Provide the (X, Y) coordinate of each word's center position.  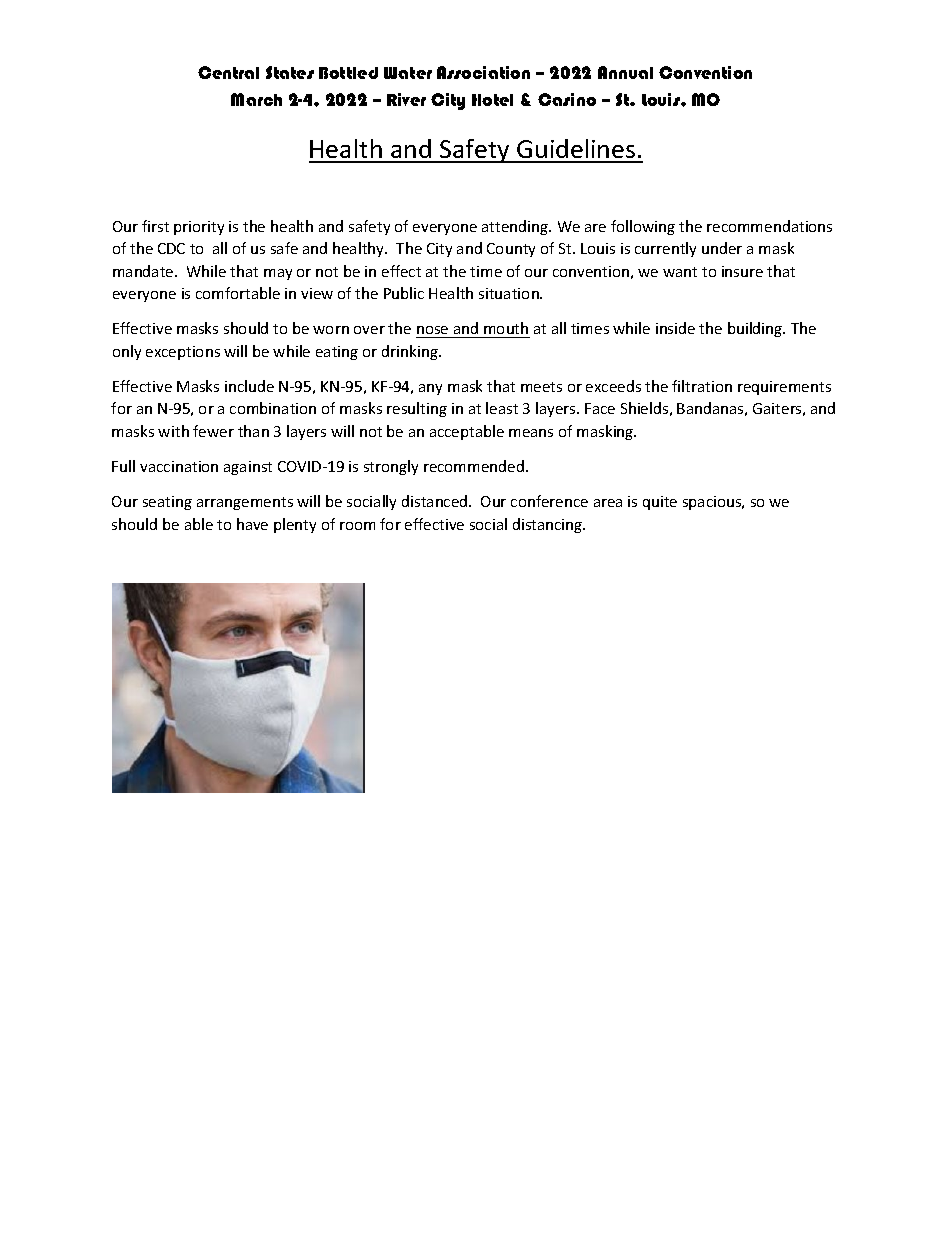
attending (516, 227)
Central (228, 72)
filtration (702, 386)
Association (483, 72)
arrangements (245, 503)
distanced (436, 501)
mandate (144, 271)
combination (273, 408)
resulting (417, 409)
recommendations (769, 226)
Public (404, 293)
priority (199, 228)
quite (660, 503)
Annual (625, 72)
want (680, 272)
